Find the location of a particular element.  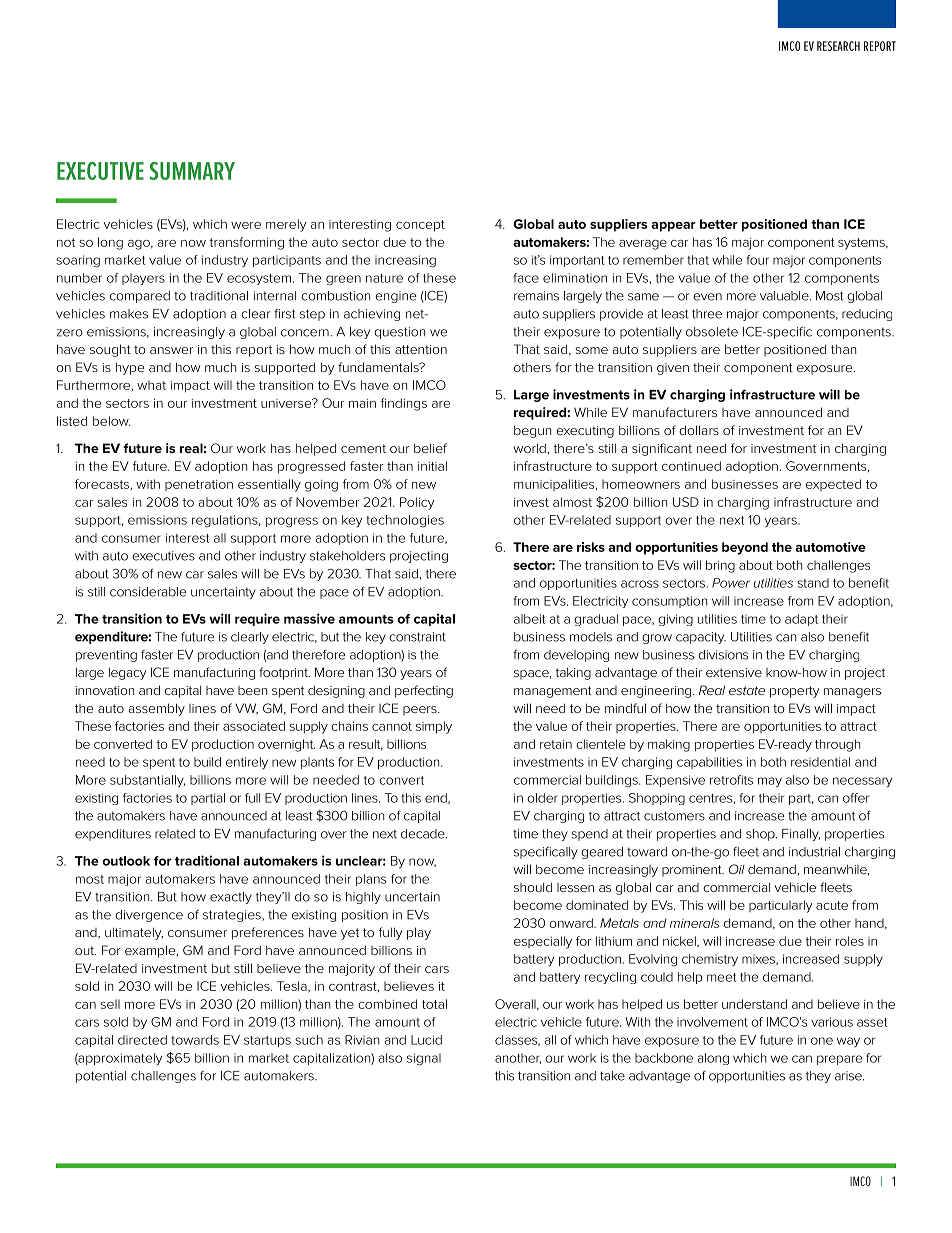

findings is located at coordinates (404, 404).
